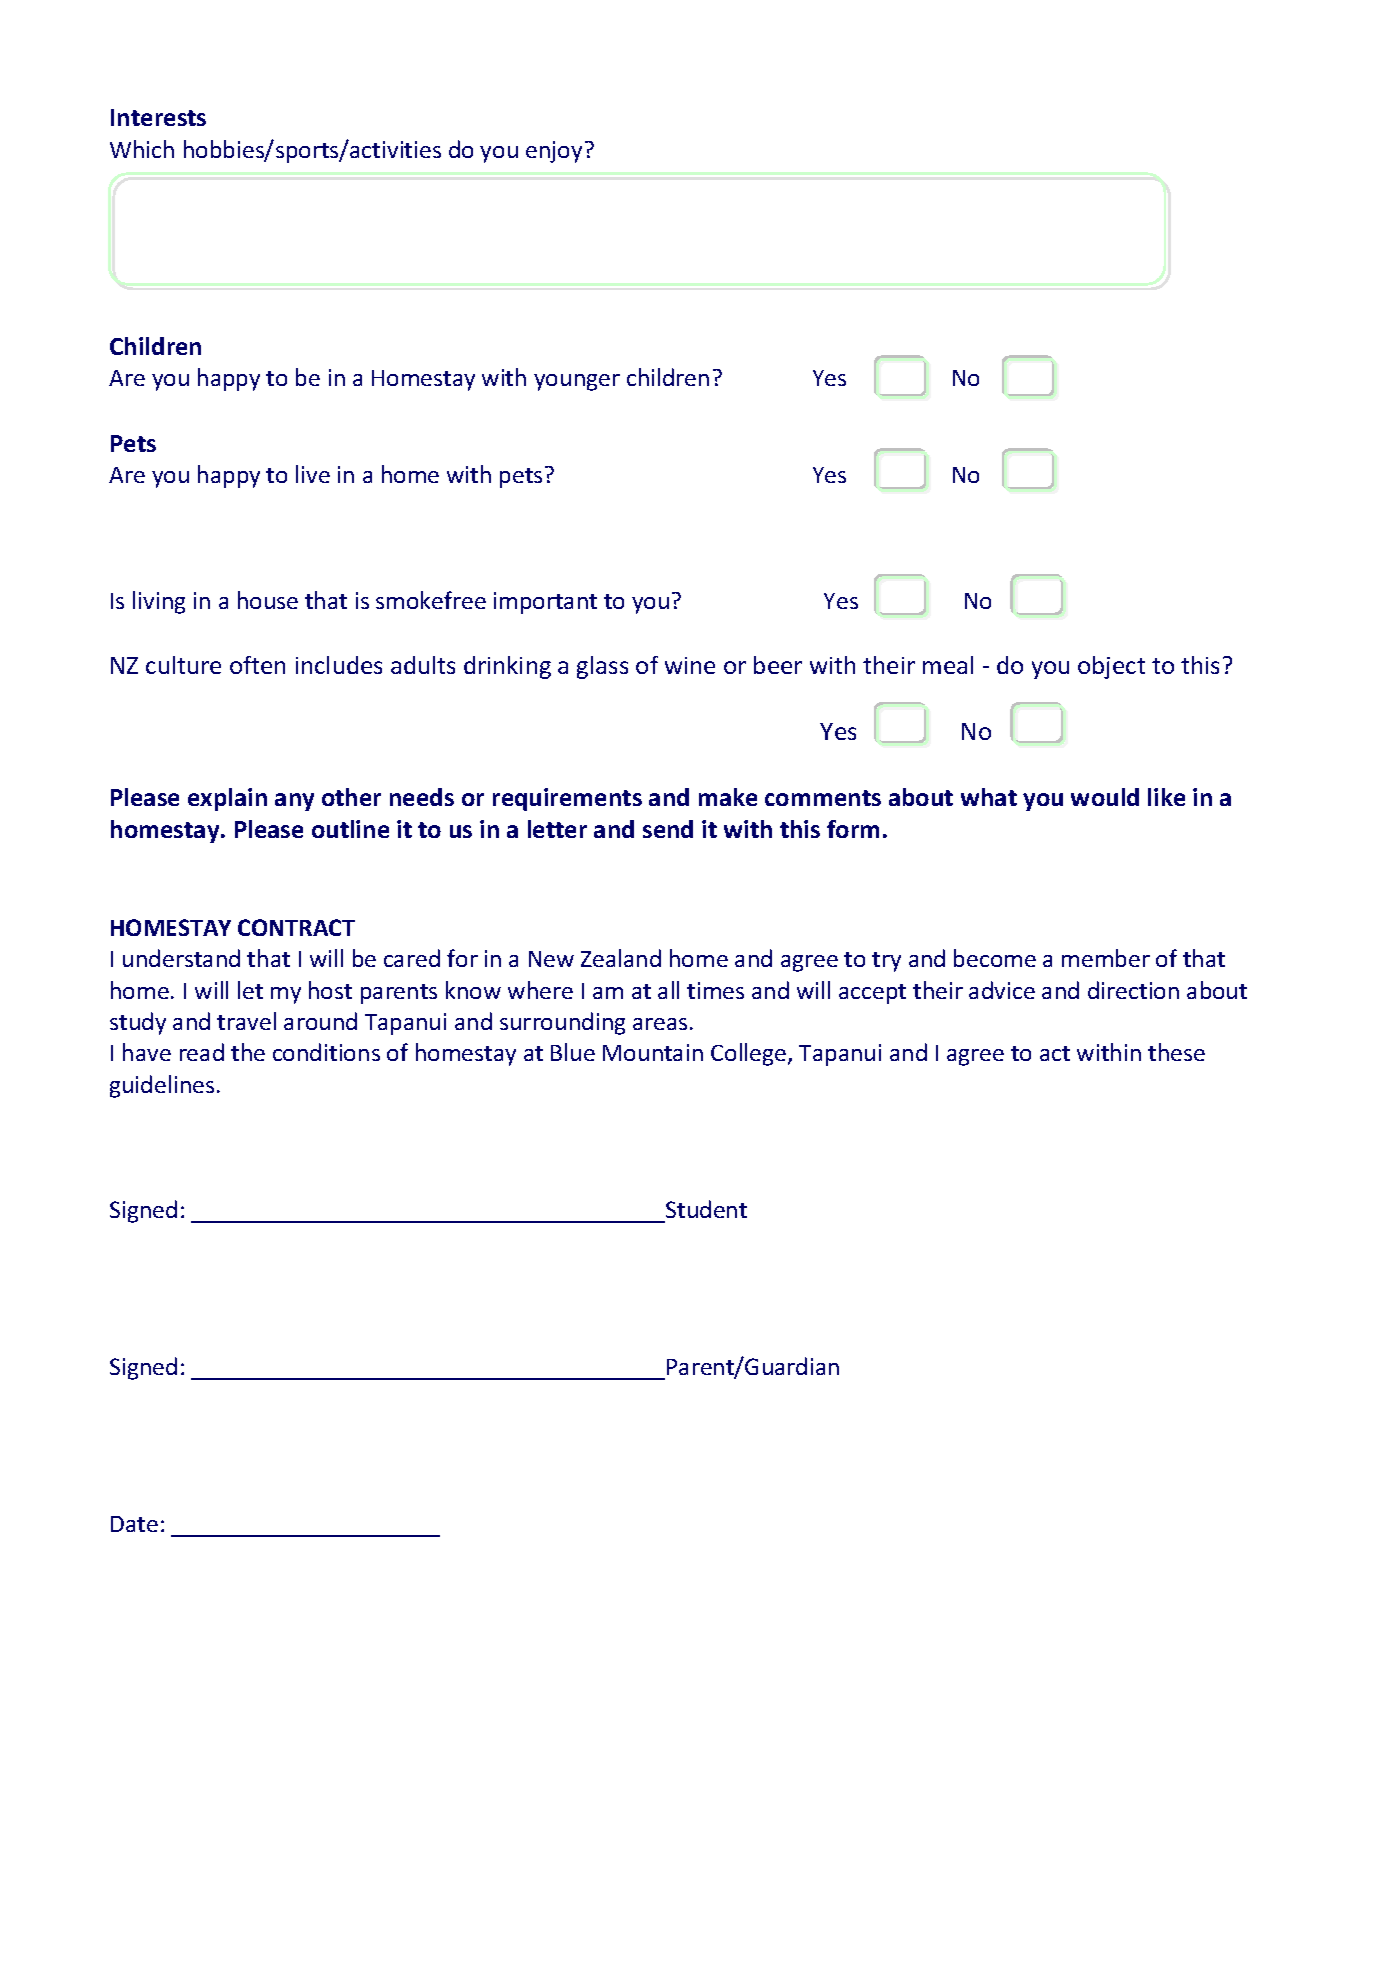 This screenshot has height=1969, width=1392. I want to click on College, so click(750, 1054).
